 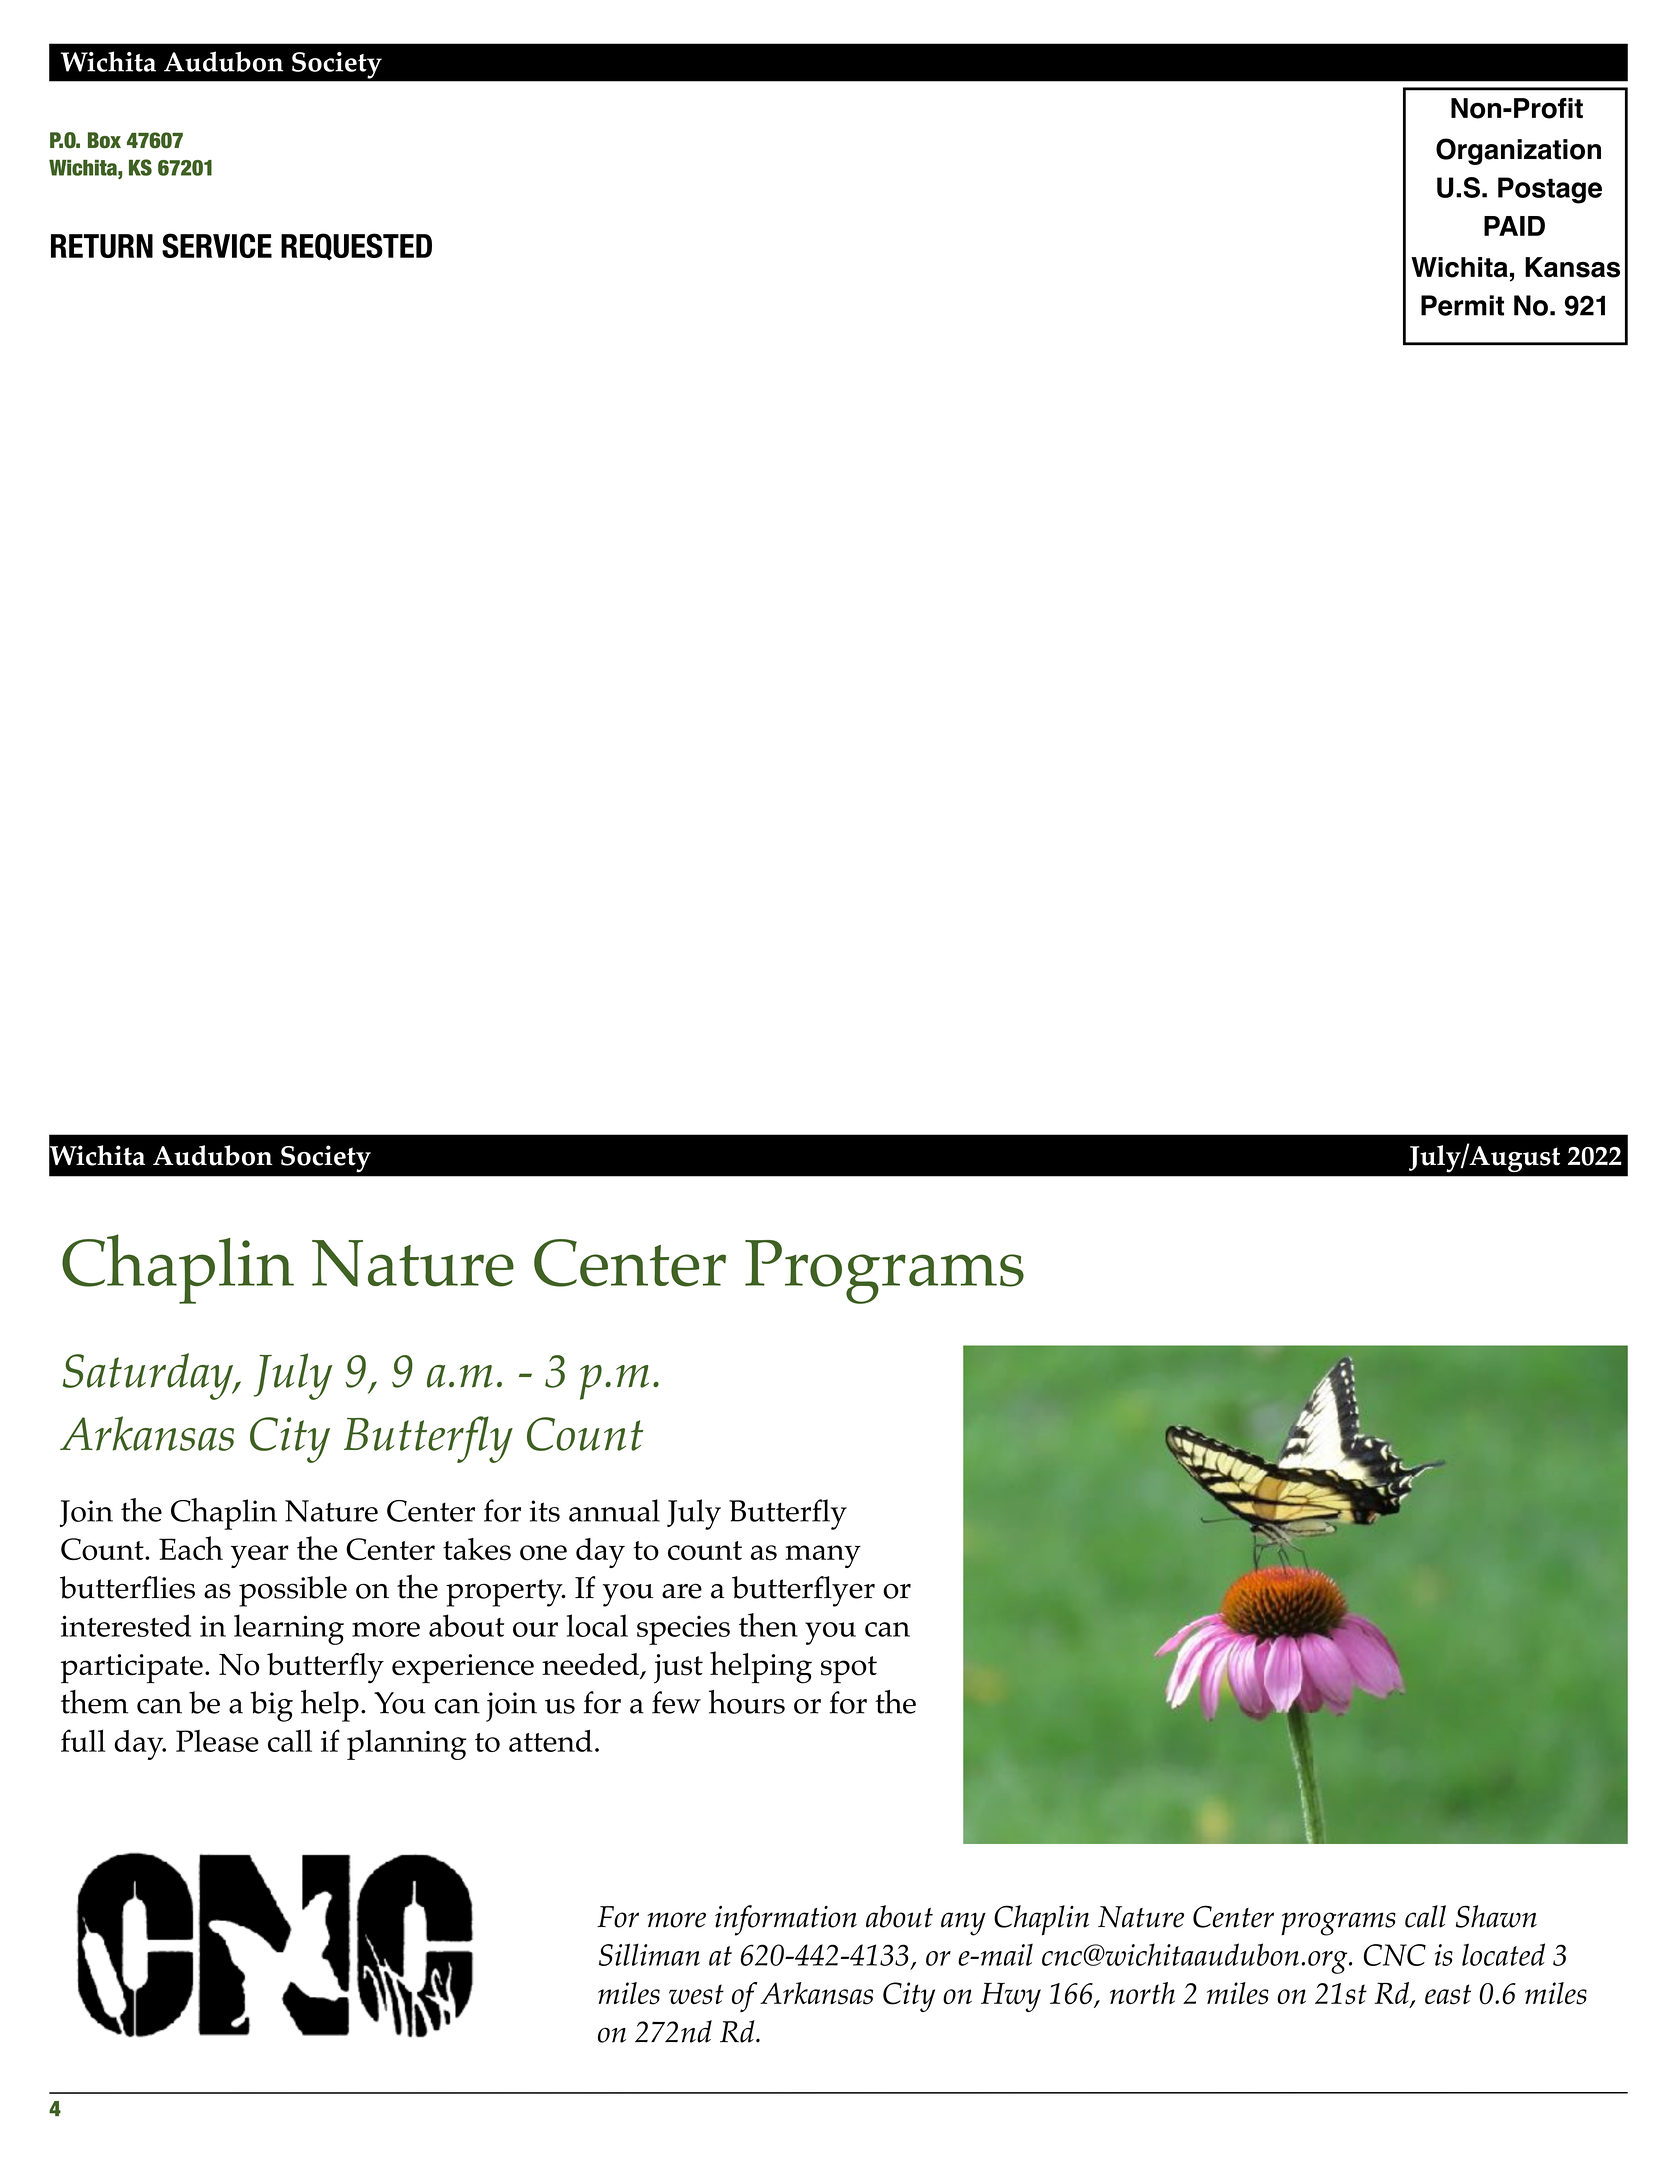 What do you see at coordinates (682, 1591) in the screenshot?
I see `are` at bounding box center [682, 1591].
